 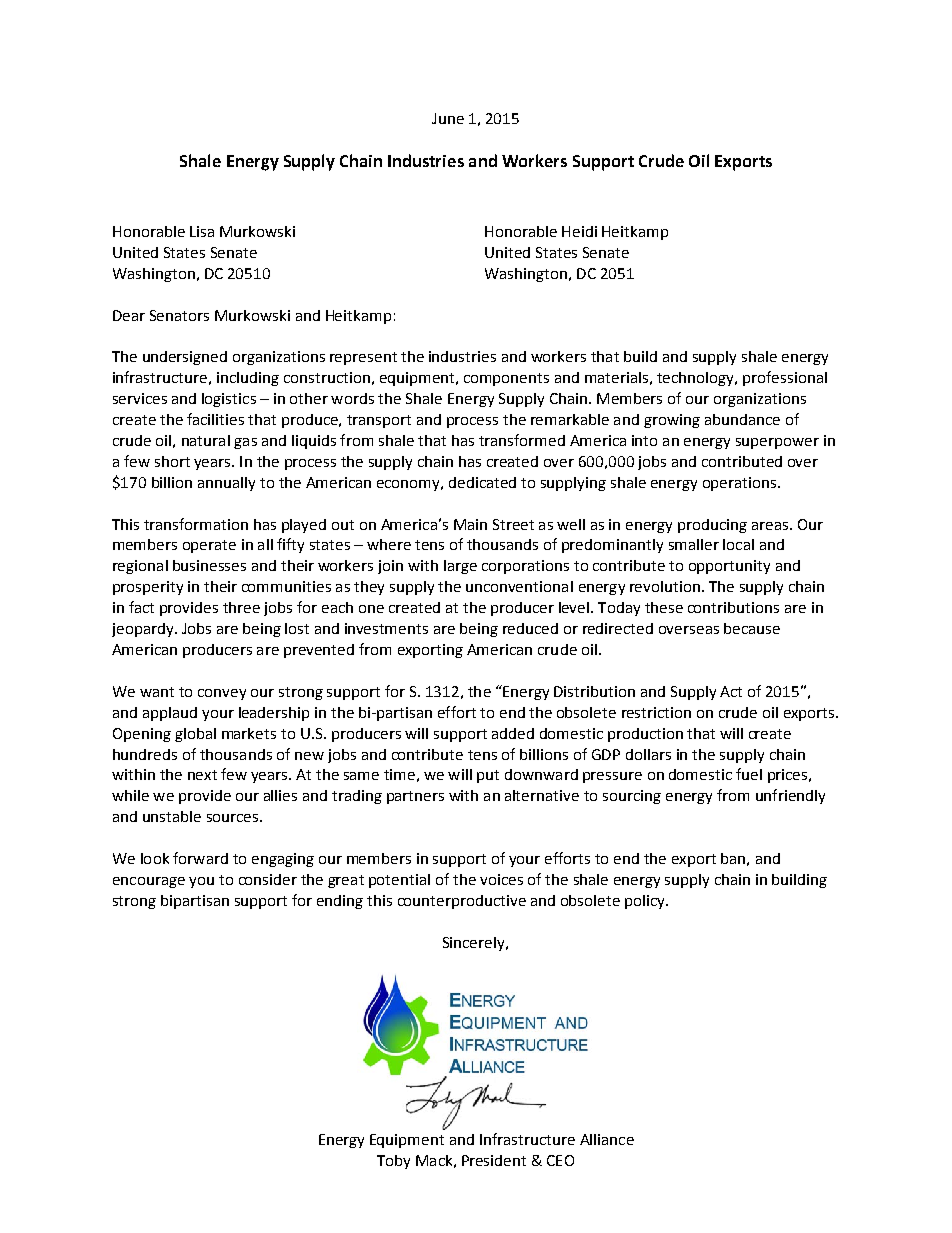 What do you see at coordinates (530, 628) in the screenshot?
I see `reduced` at bounding box center [530, 628].
